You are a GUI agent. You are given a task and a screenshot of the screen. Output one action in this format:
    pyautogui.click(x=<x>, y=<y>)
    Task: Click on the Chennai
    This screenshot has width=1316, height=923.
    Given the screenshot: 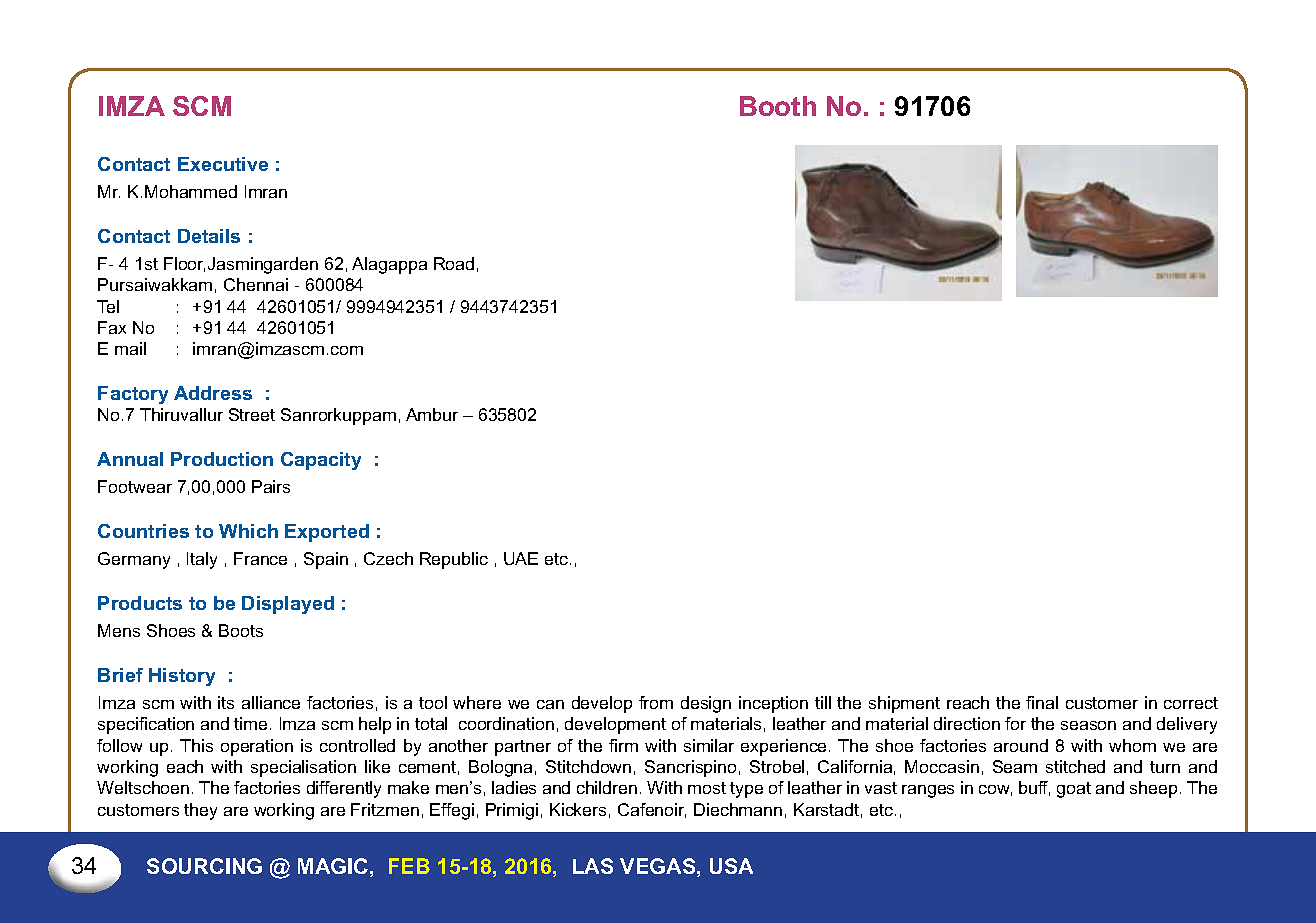 What is the action you would take?
    pyautogui.click(x=256, y=284)
